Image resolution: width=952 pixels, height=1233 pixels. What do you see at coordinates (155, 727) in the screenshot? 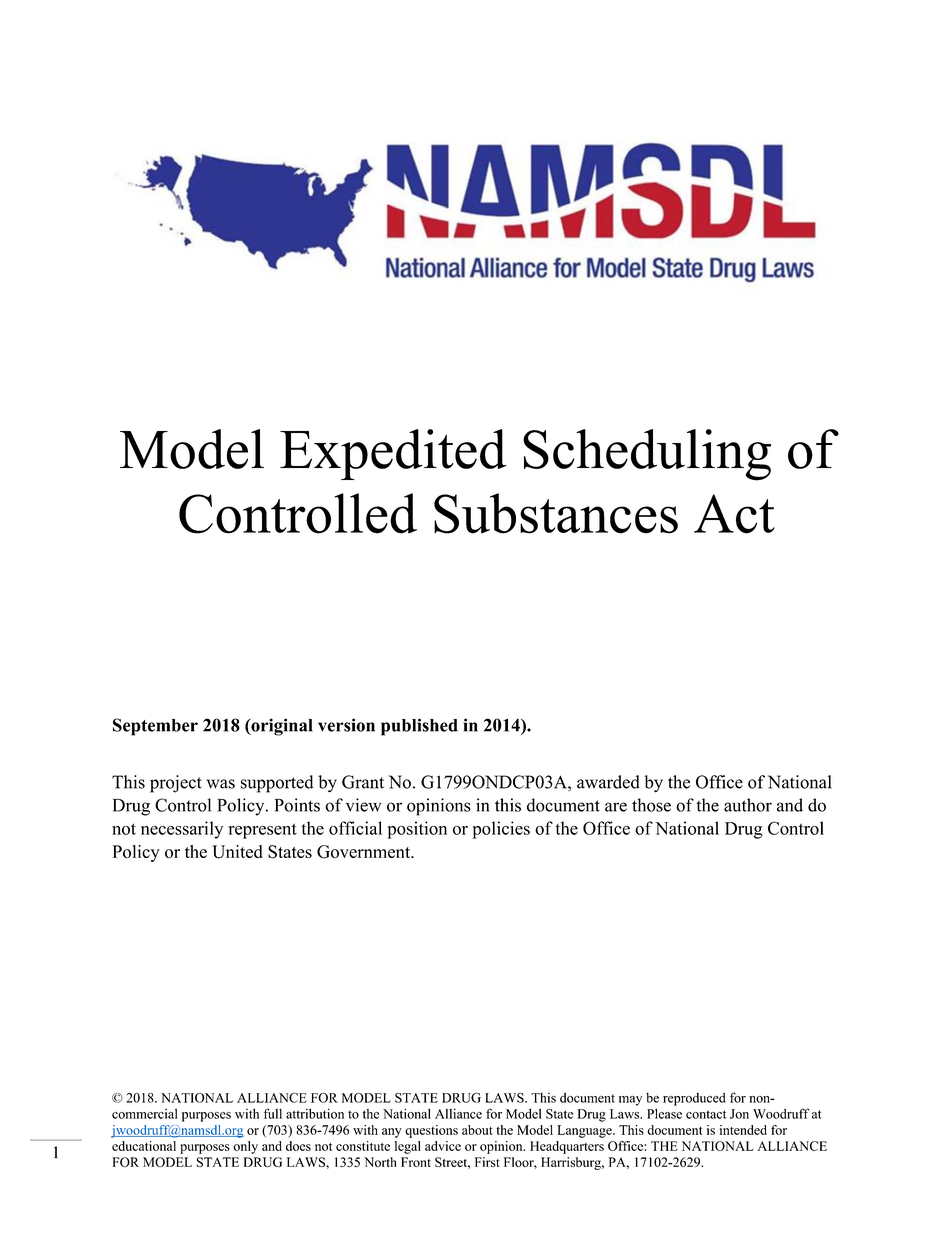
I see `September` at bounding box center [155, 727].
